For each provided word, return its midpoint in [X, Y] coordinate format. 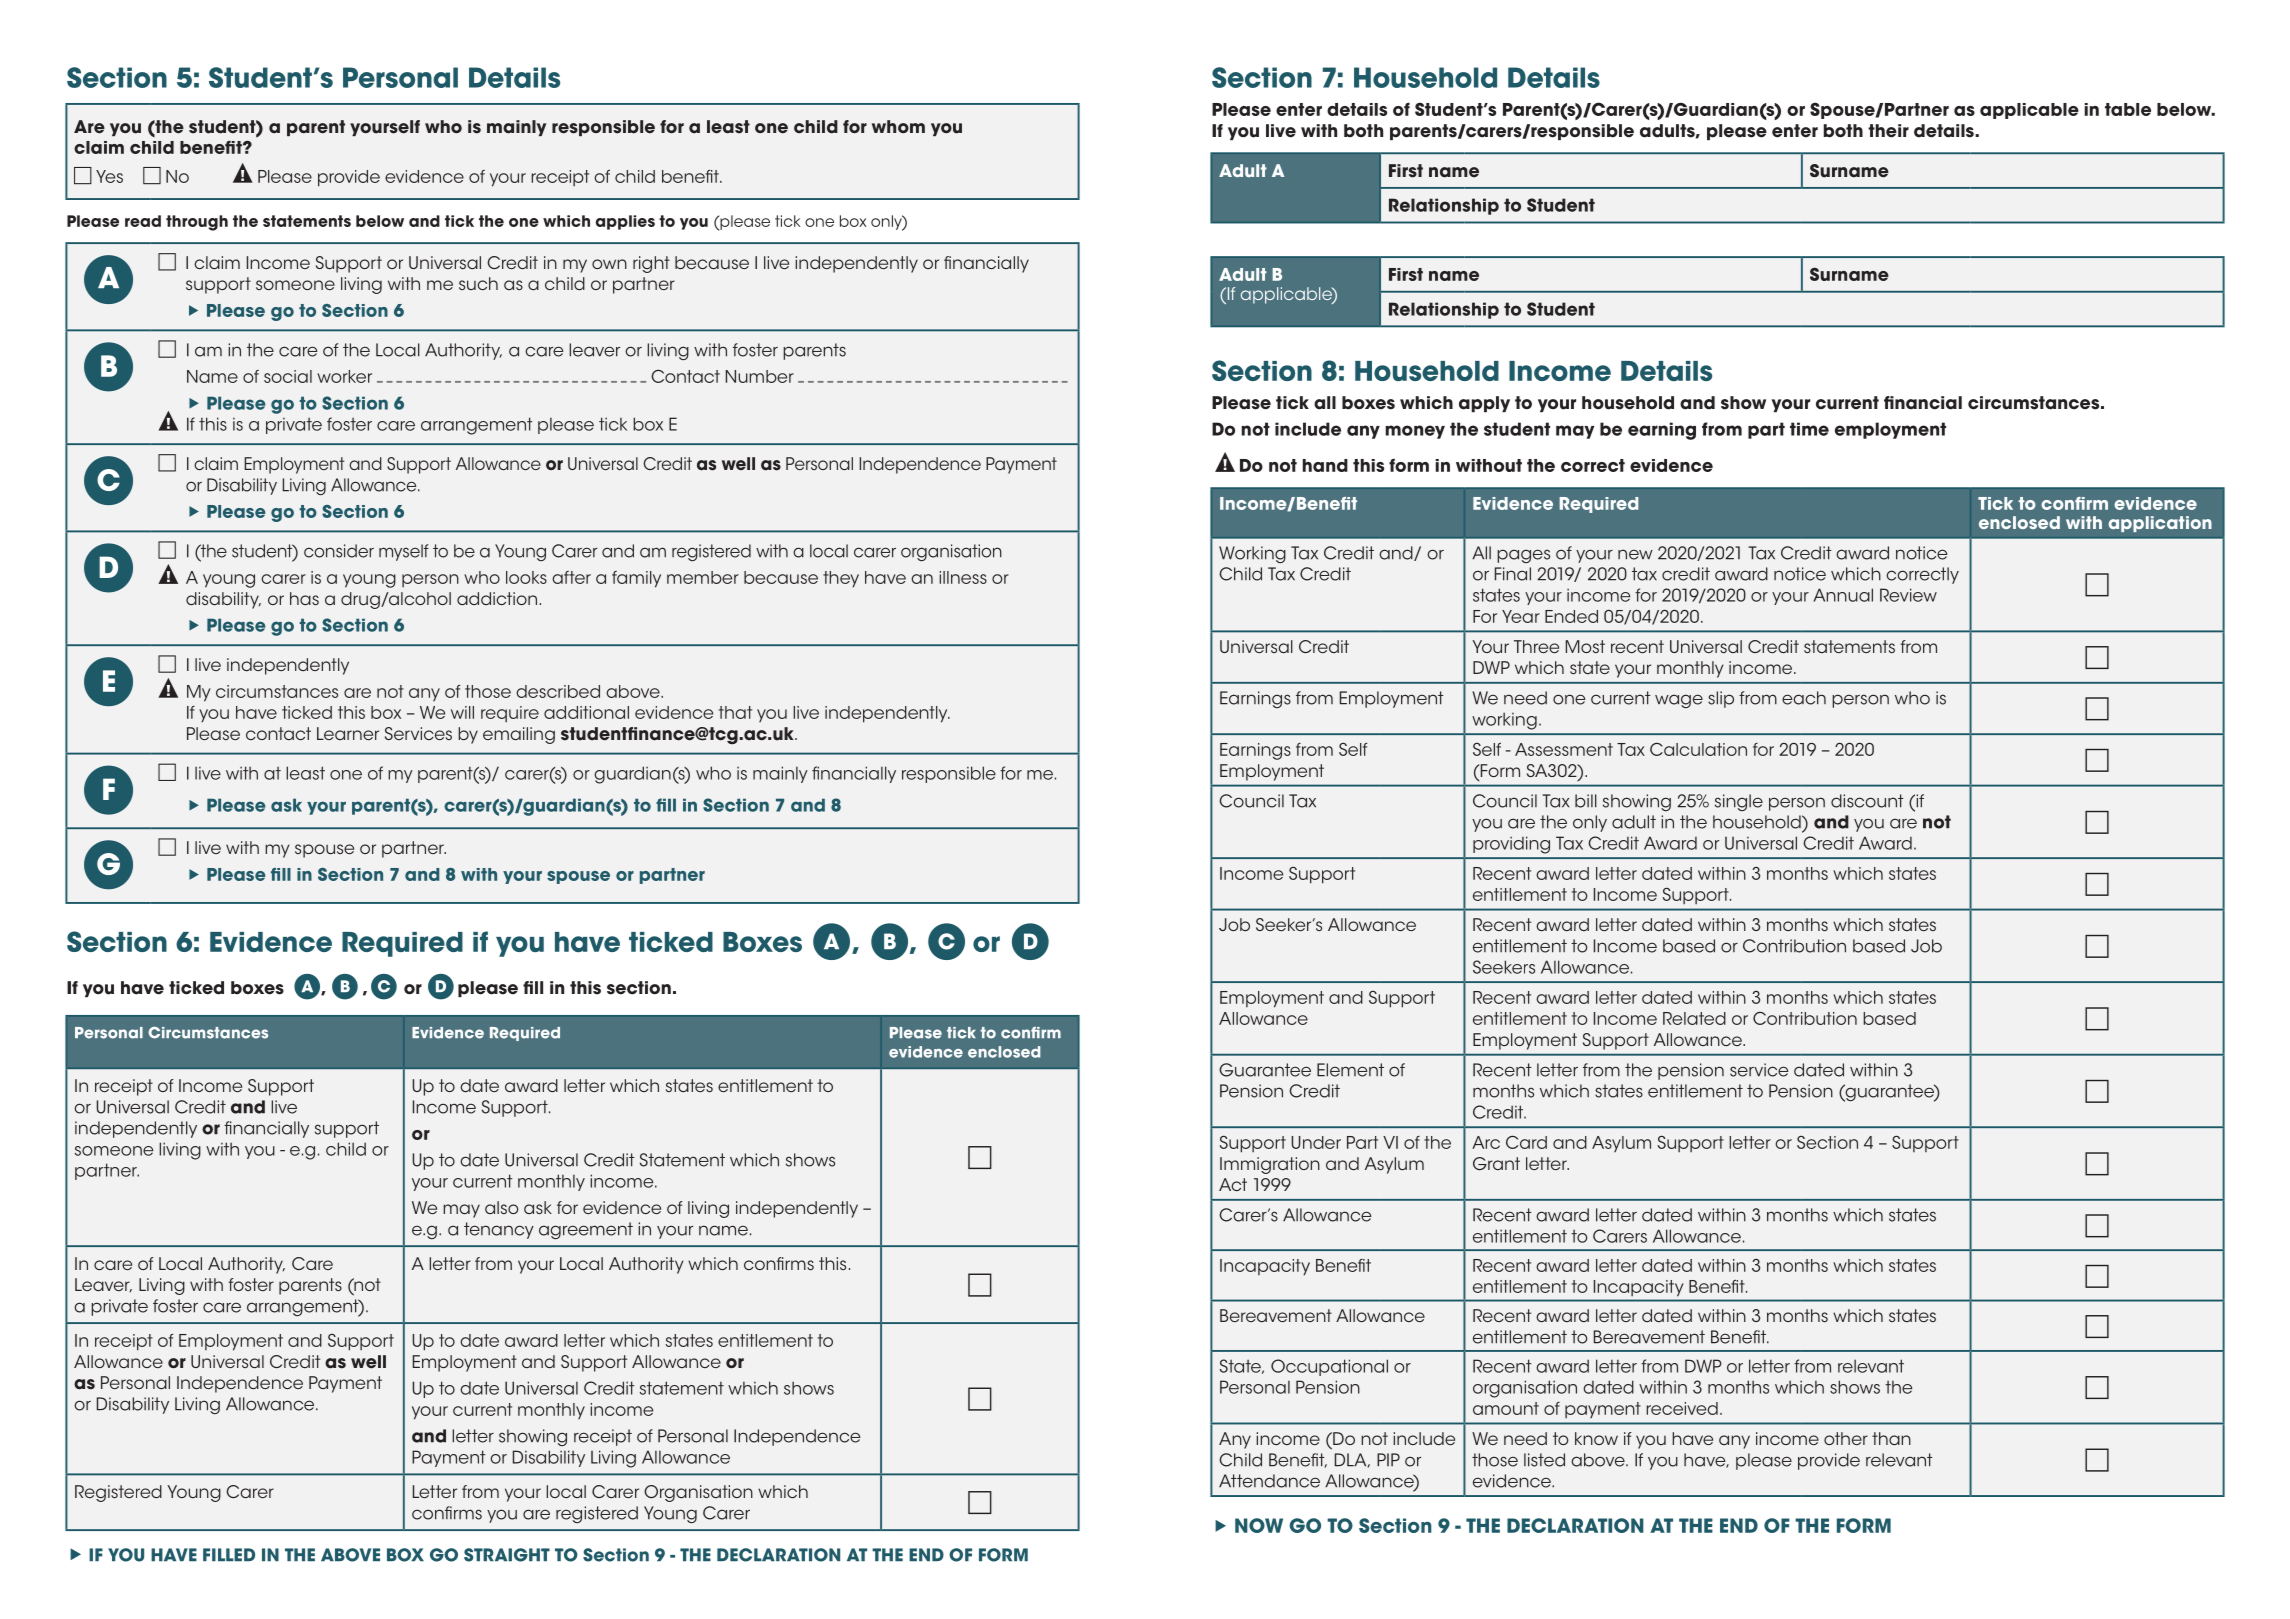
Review [1908, 595]
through [197, 223]
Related [1694, 1018]
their [1888, 131]
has [304, 598]
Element [1350, 1070]
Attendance [1269, 1481]
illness [963, 577]
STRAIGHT [507, 1555]
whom [898, 127]
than [1891, 1438]
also [502, 1207]
